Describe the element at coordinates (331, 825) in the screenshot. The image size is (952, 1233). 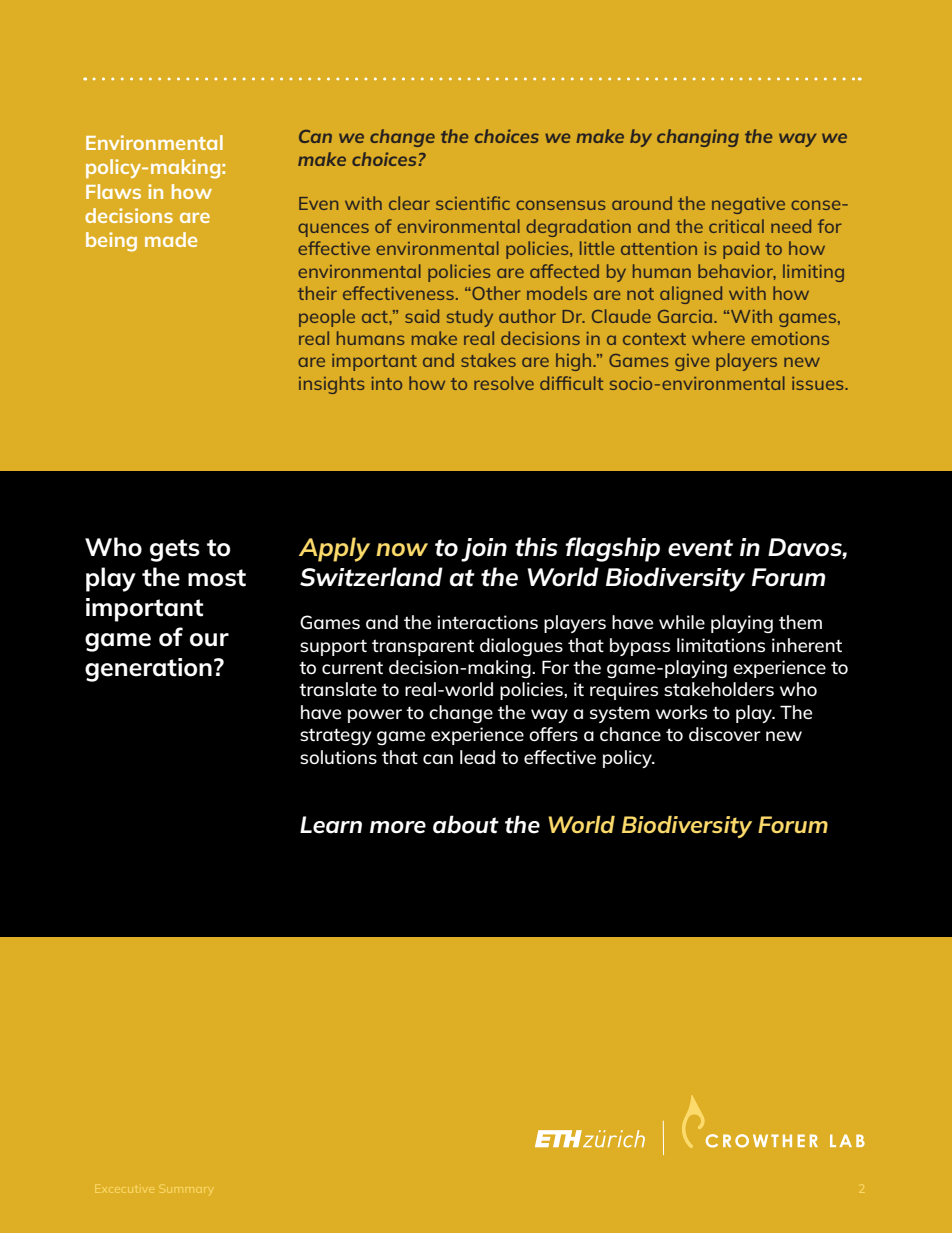
I see `Learn` at that location.
